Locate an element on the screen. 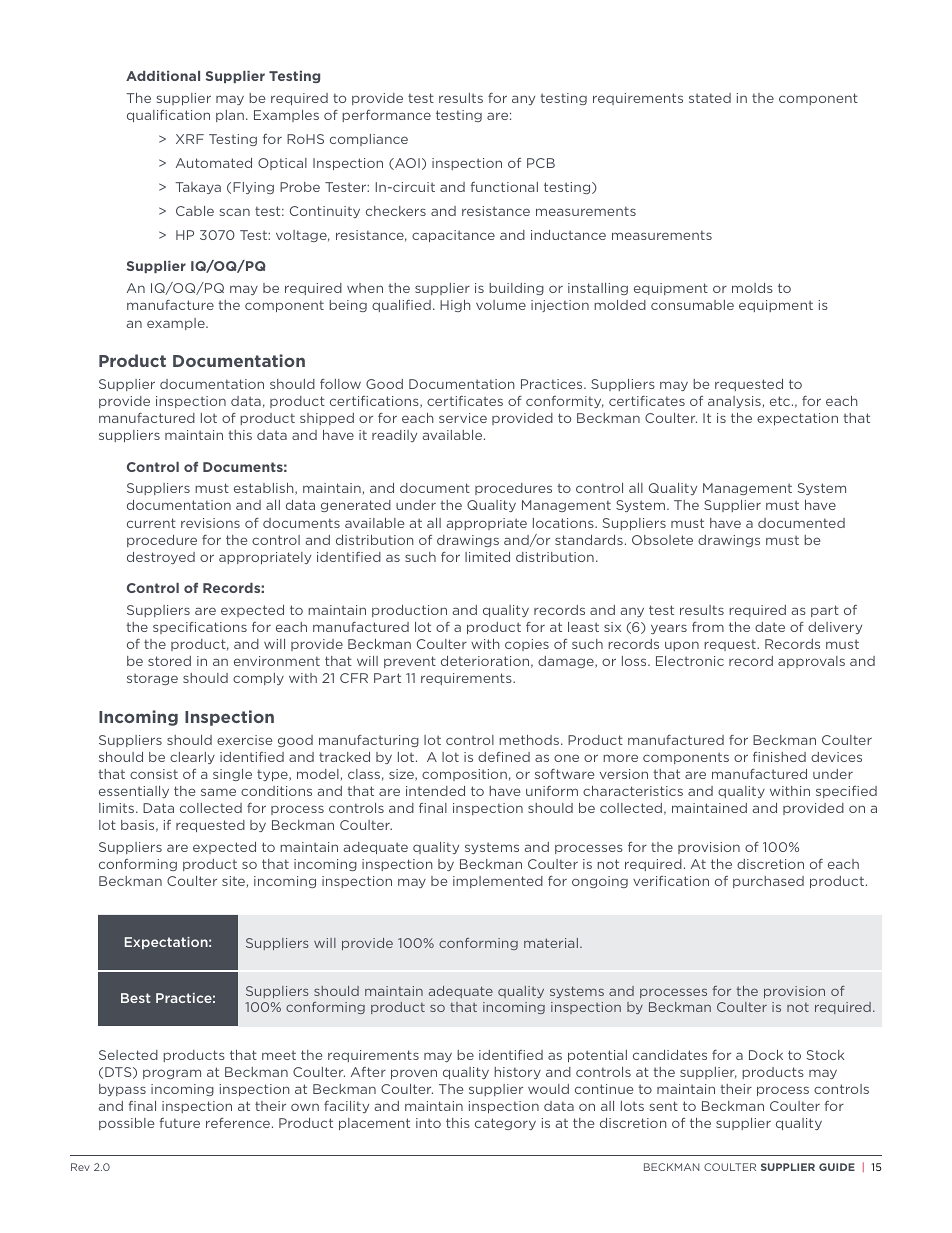  GUIDE is located at coordinates (837, 1167).
